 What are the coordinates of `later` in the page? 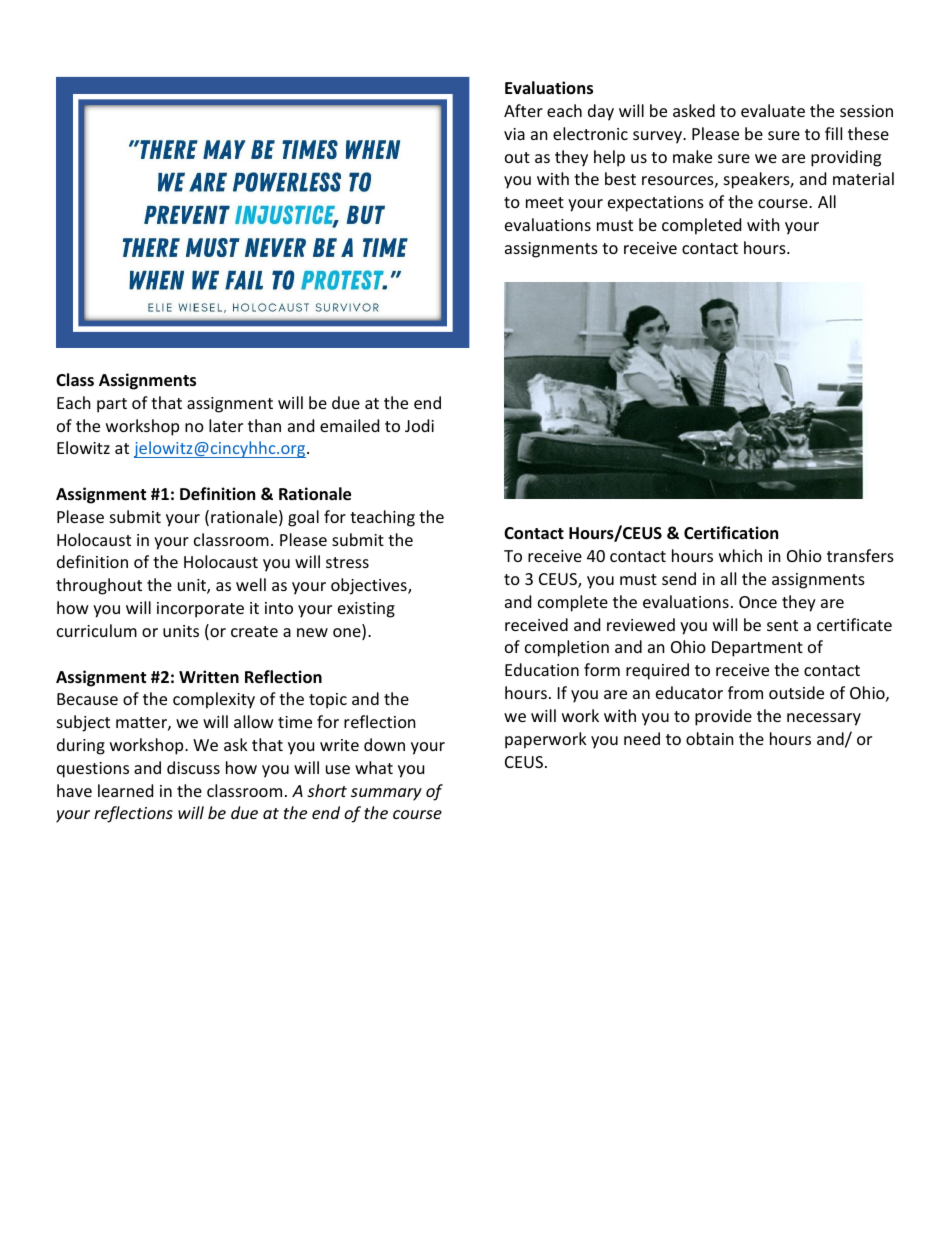 It's located at (226, 425).
